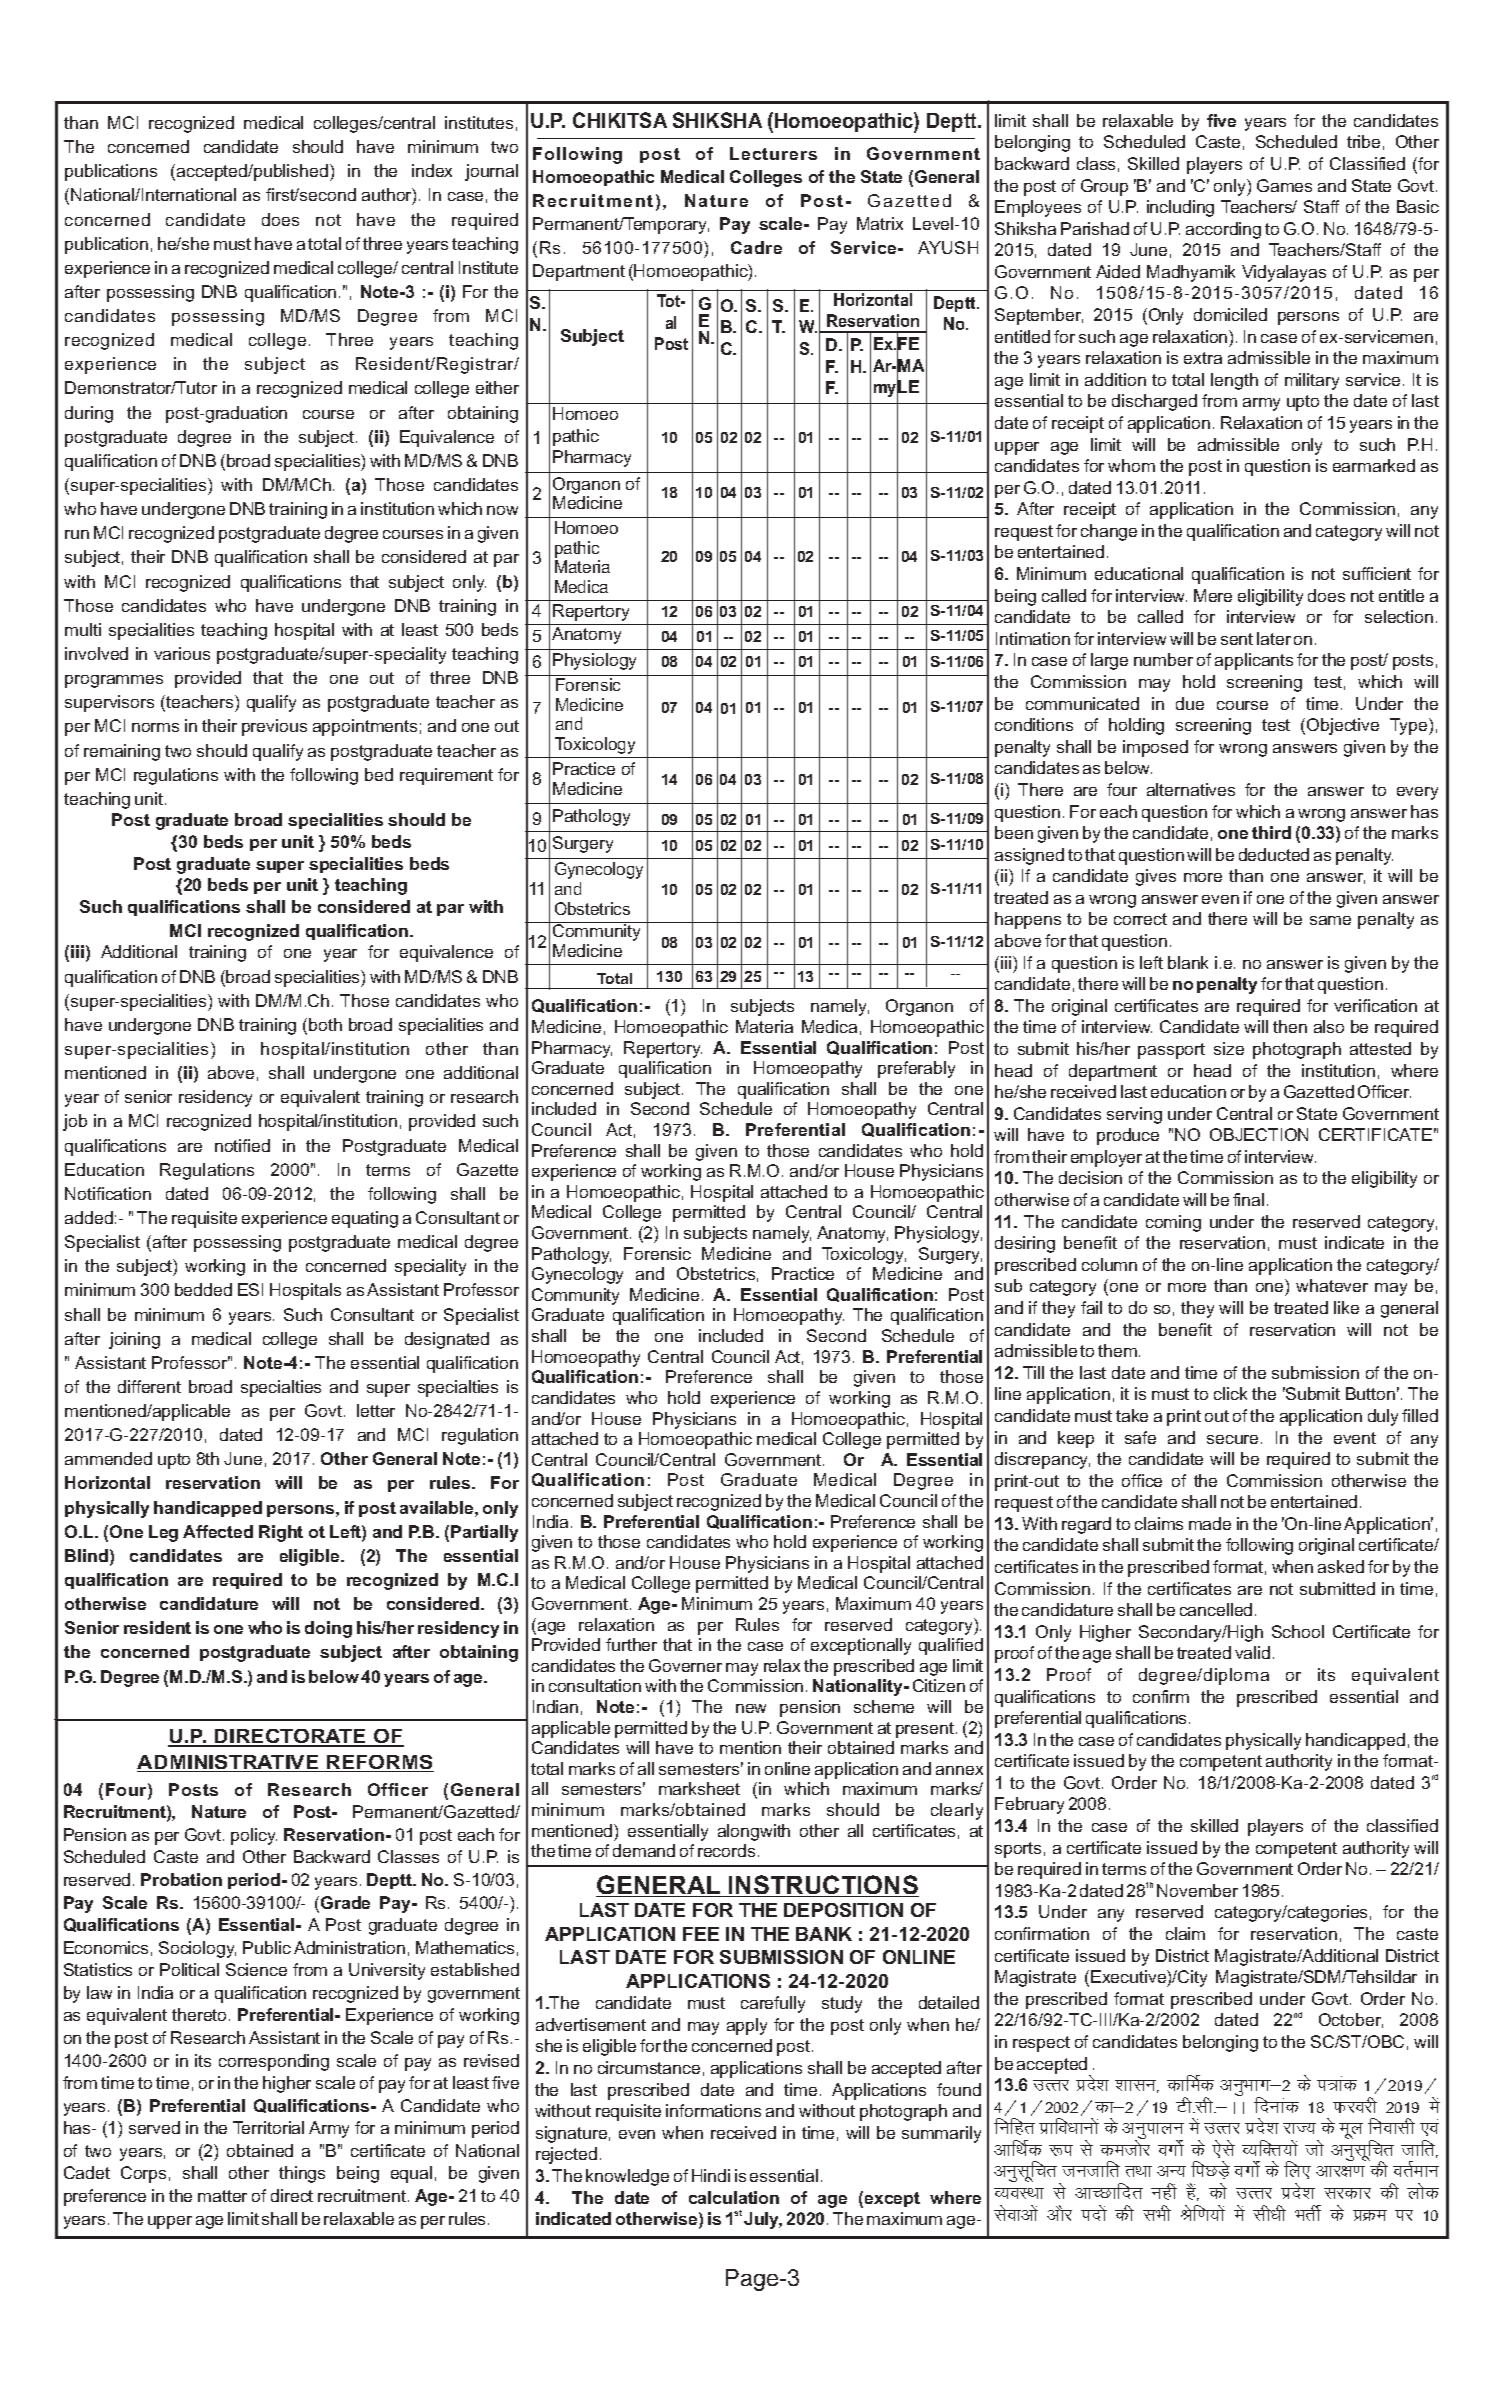 The image size is (1502, 2392). Describe the element at coordinates (1224, 2149) in the image. I see `sls` at that location.
